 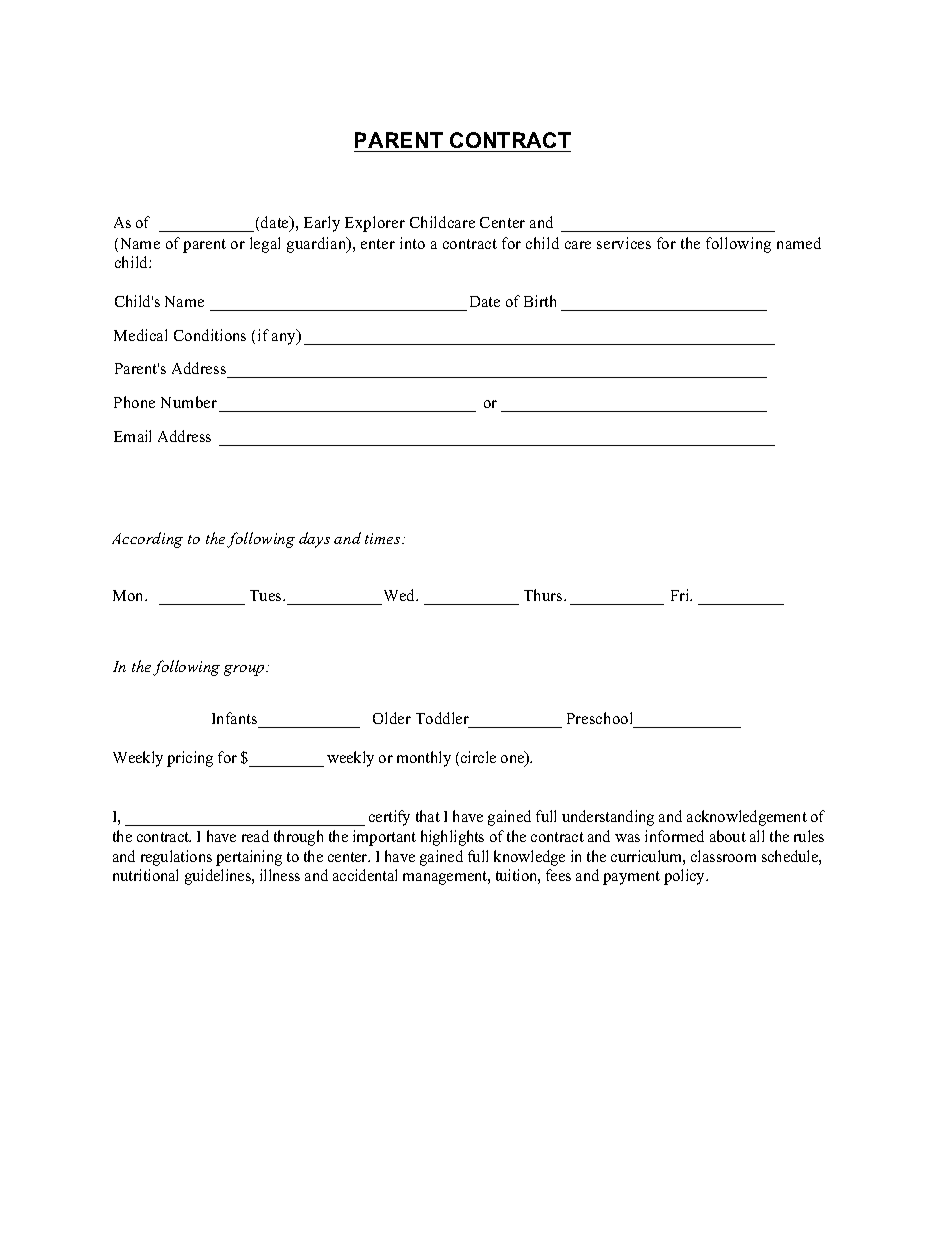 What do you see at coordinates (265, 245) in the screenshot?
I see `legal` at bounding box center [265, 245].
